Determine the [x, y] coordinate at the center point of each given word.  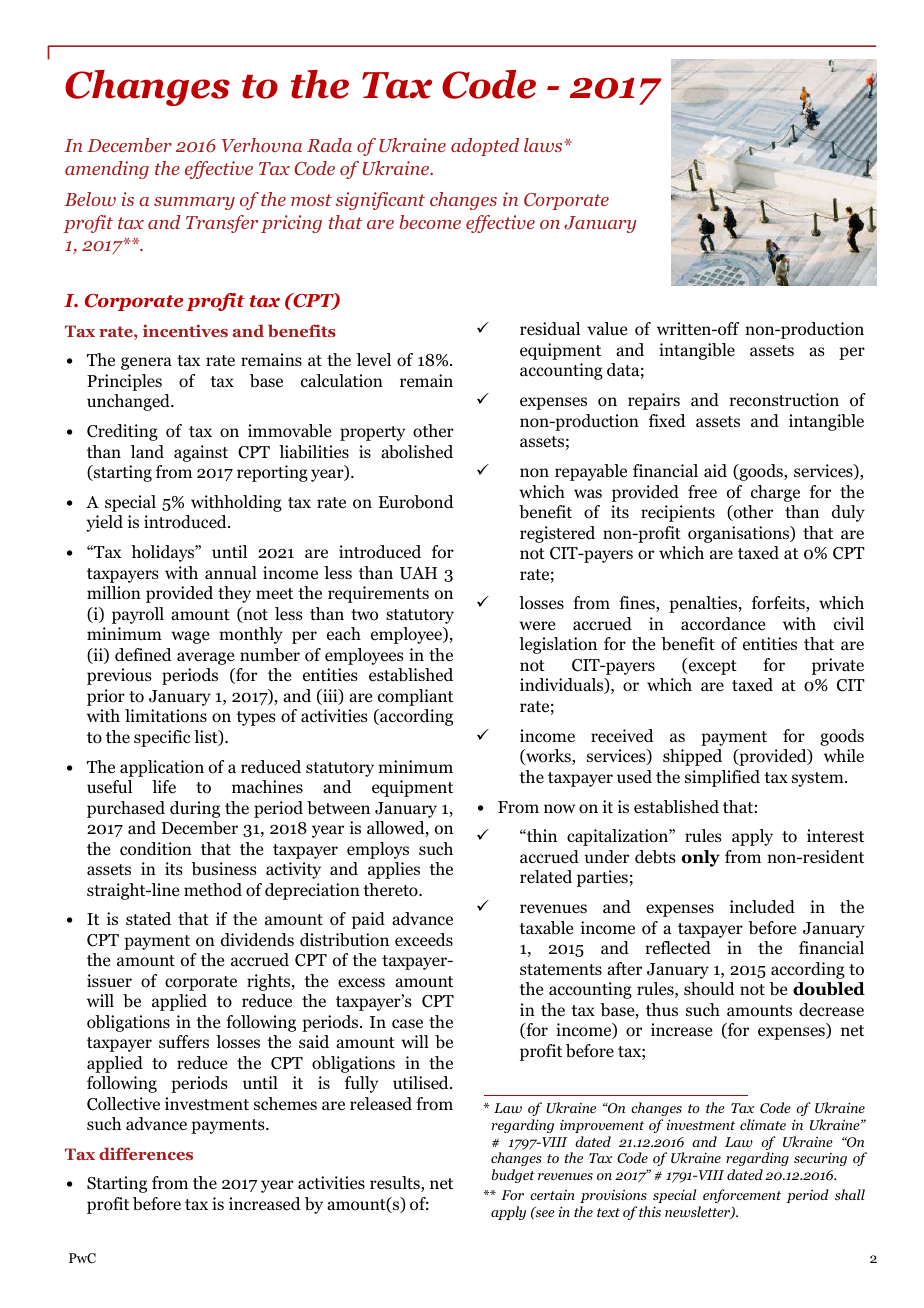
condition [156, 849]
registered [557, 534]
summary [194, 203]
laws [543, 145]
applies [394, 870]
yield [105, 523]
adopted [485, 147]
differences [146, 1153]
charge [775, 493]
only [701, 858]
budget [513, 1176]
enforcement [742, 1196]
